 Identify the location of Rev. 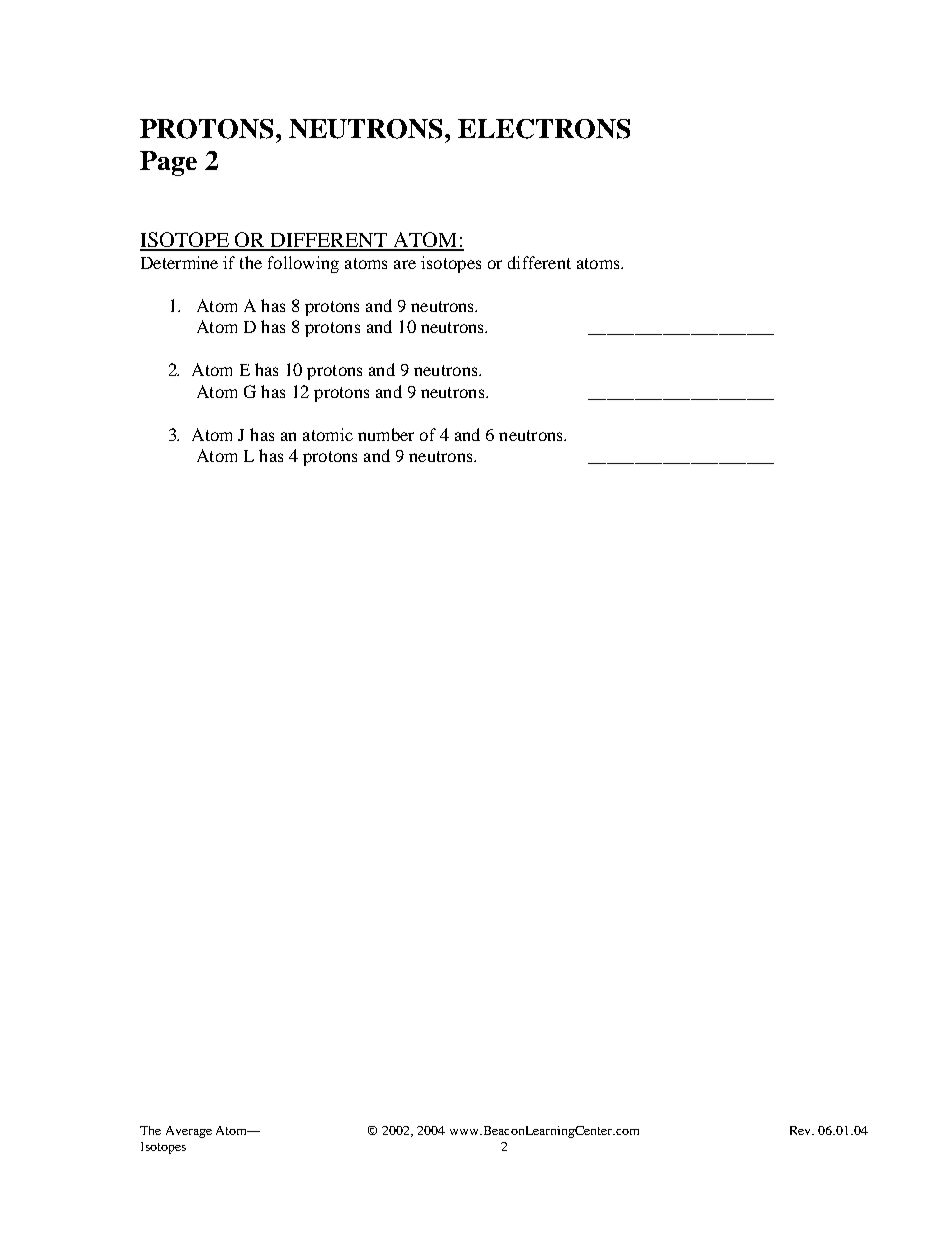
(802, 1130).
